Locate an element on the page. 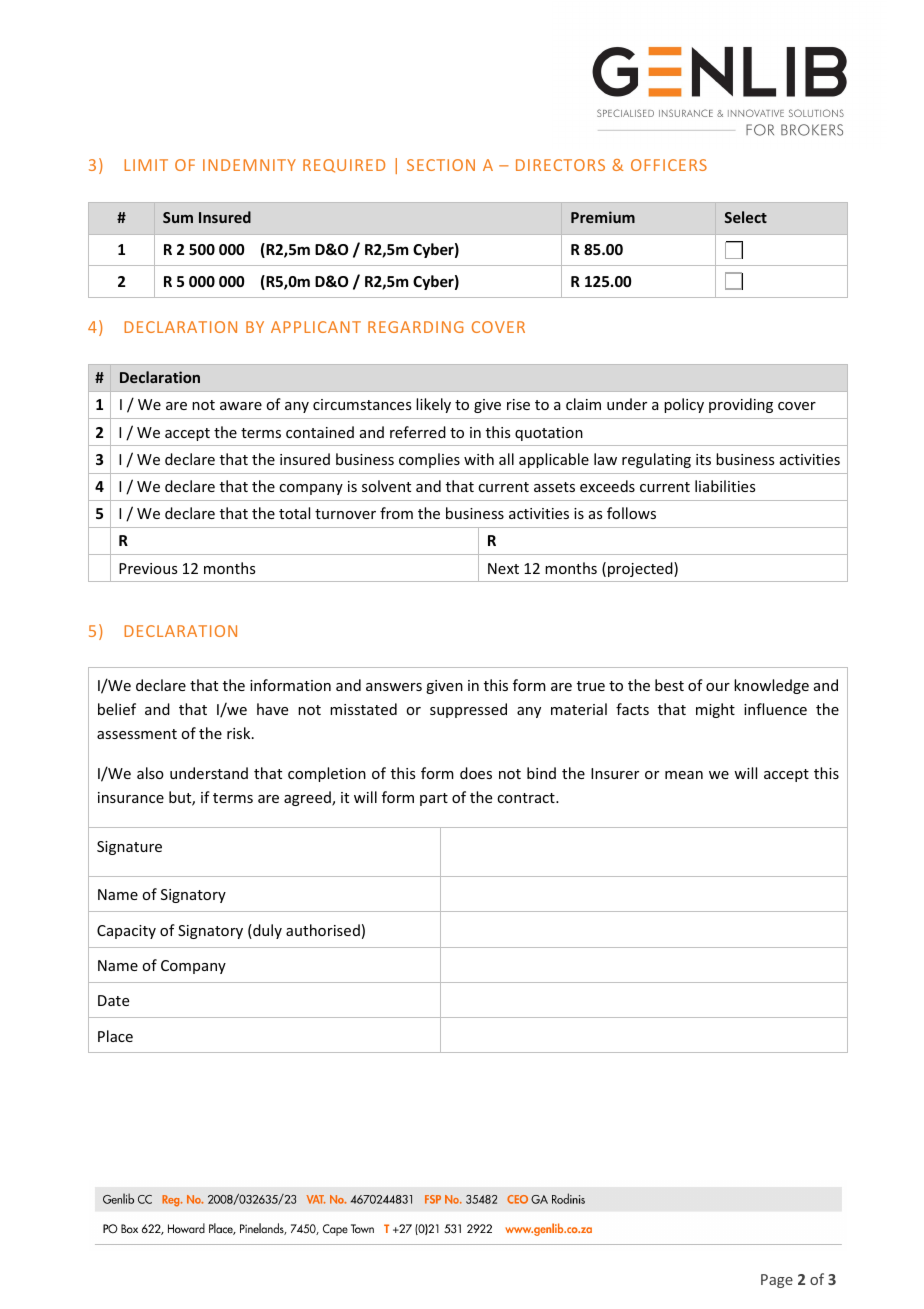 This document has height=1309, width=924. suppressed is located at coordinates (468, 710).
